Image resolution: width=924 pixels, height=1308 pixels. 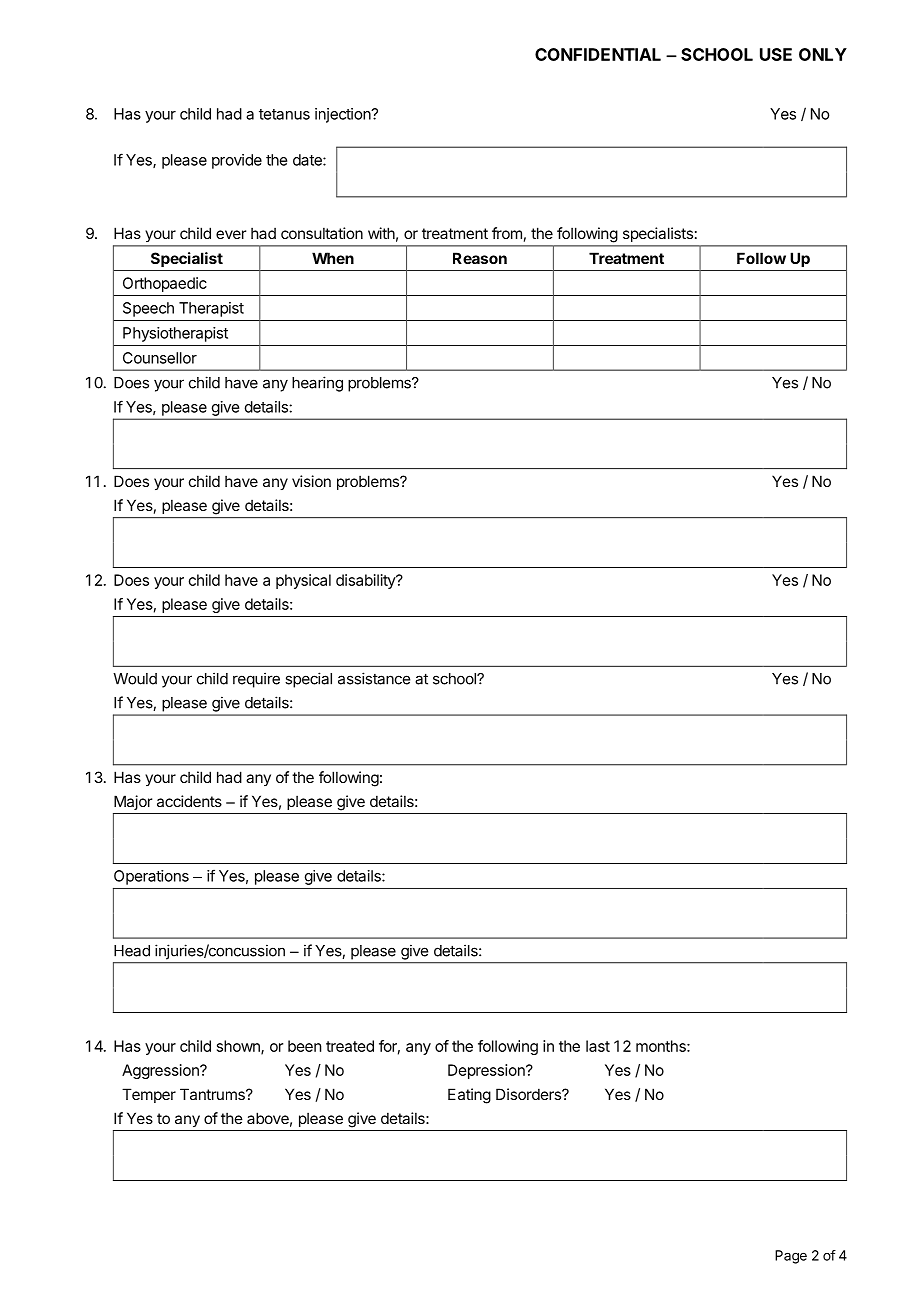 I want to click on tetanus, so click(x=284, y=114).
